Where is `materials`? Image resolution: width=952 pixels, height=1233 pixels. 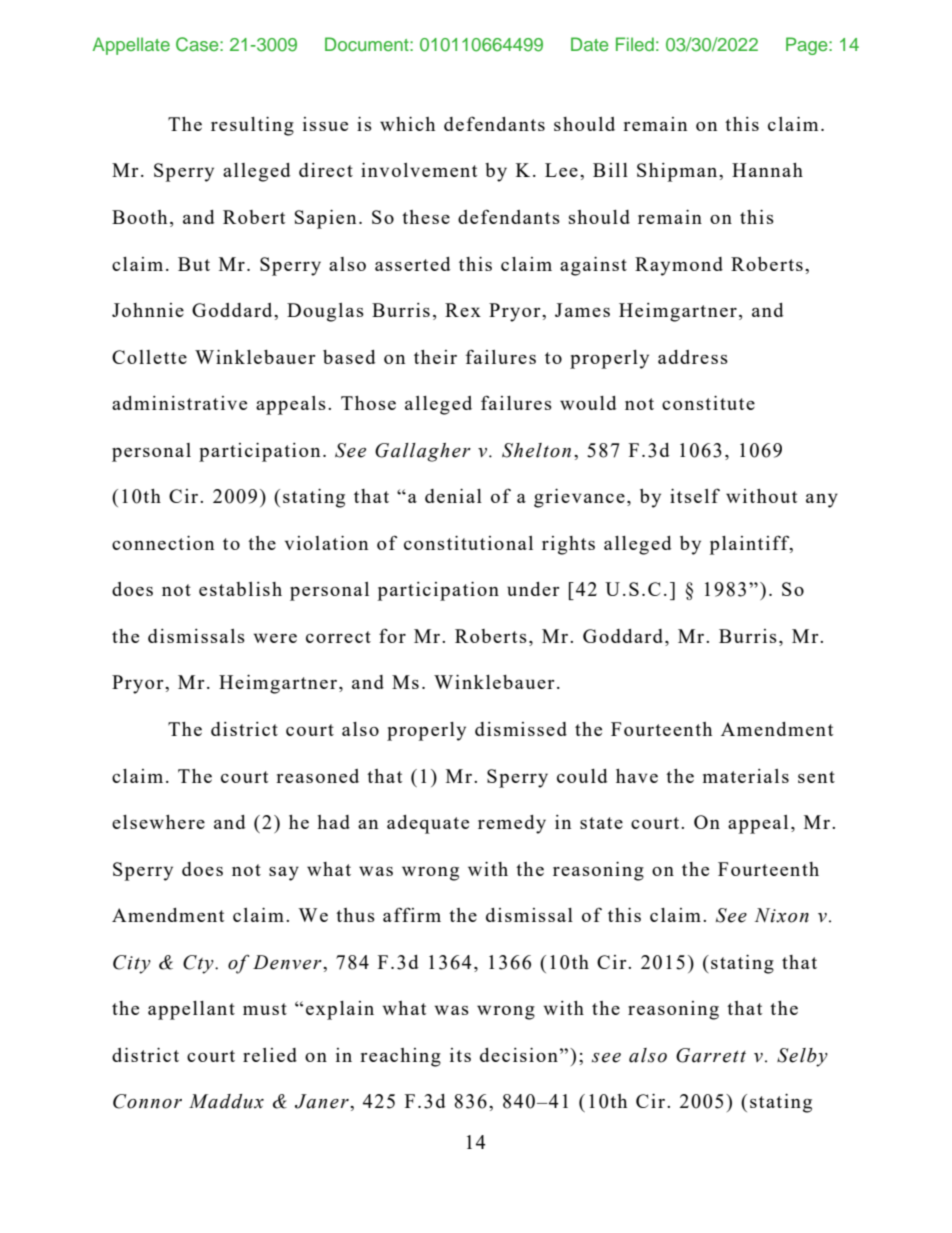
materials is located at coordinates (746, 776).
